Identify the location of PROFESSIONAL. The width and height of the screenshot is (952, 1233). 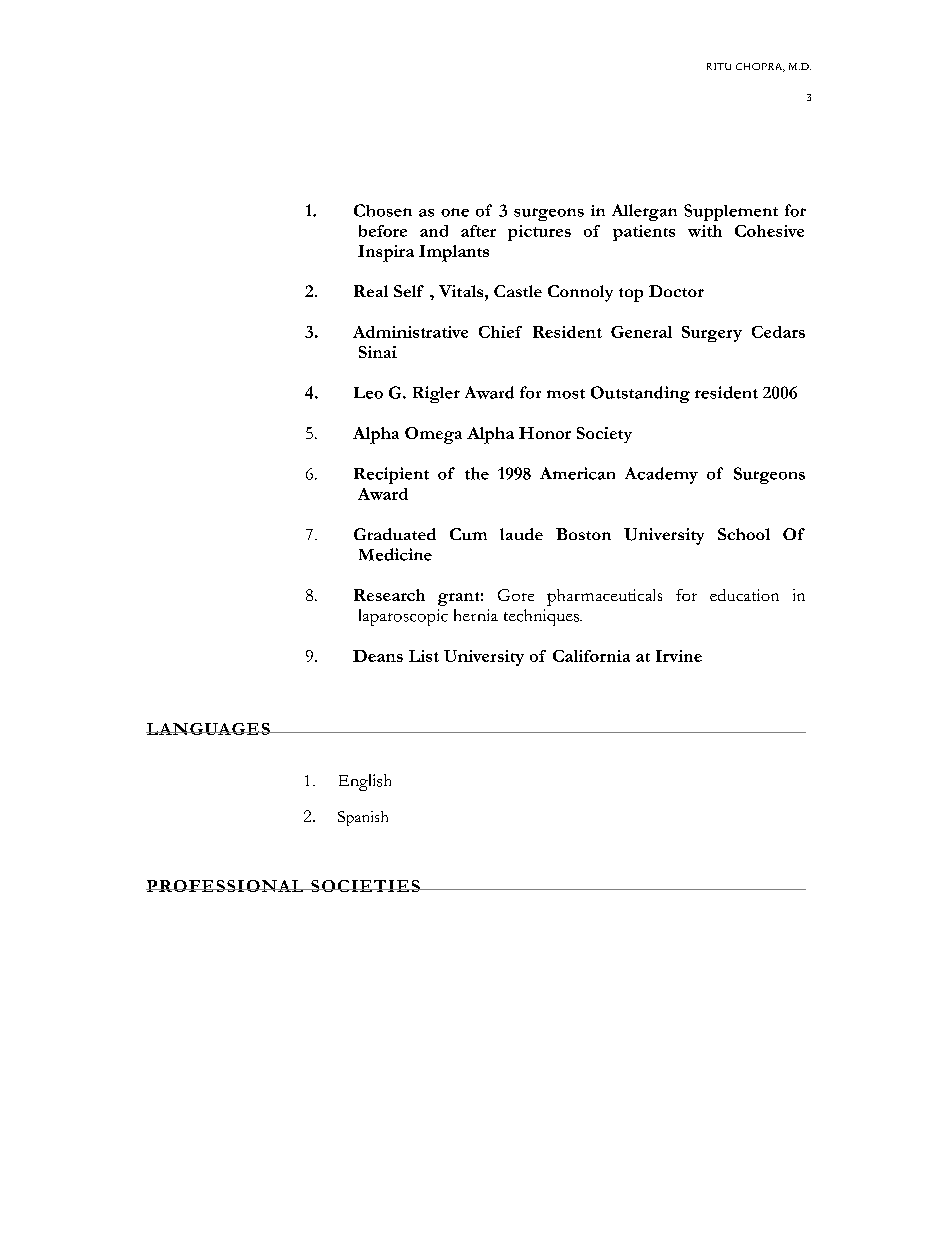
(226, 886).
